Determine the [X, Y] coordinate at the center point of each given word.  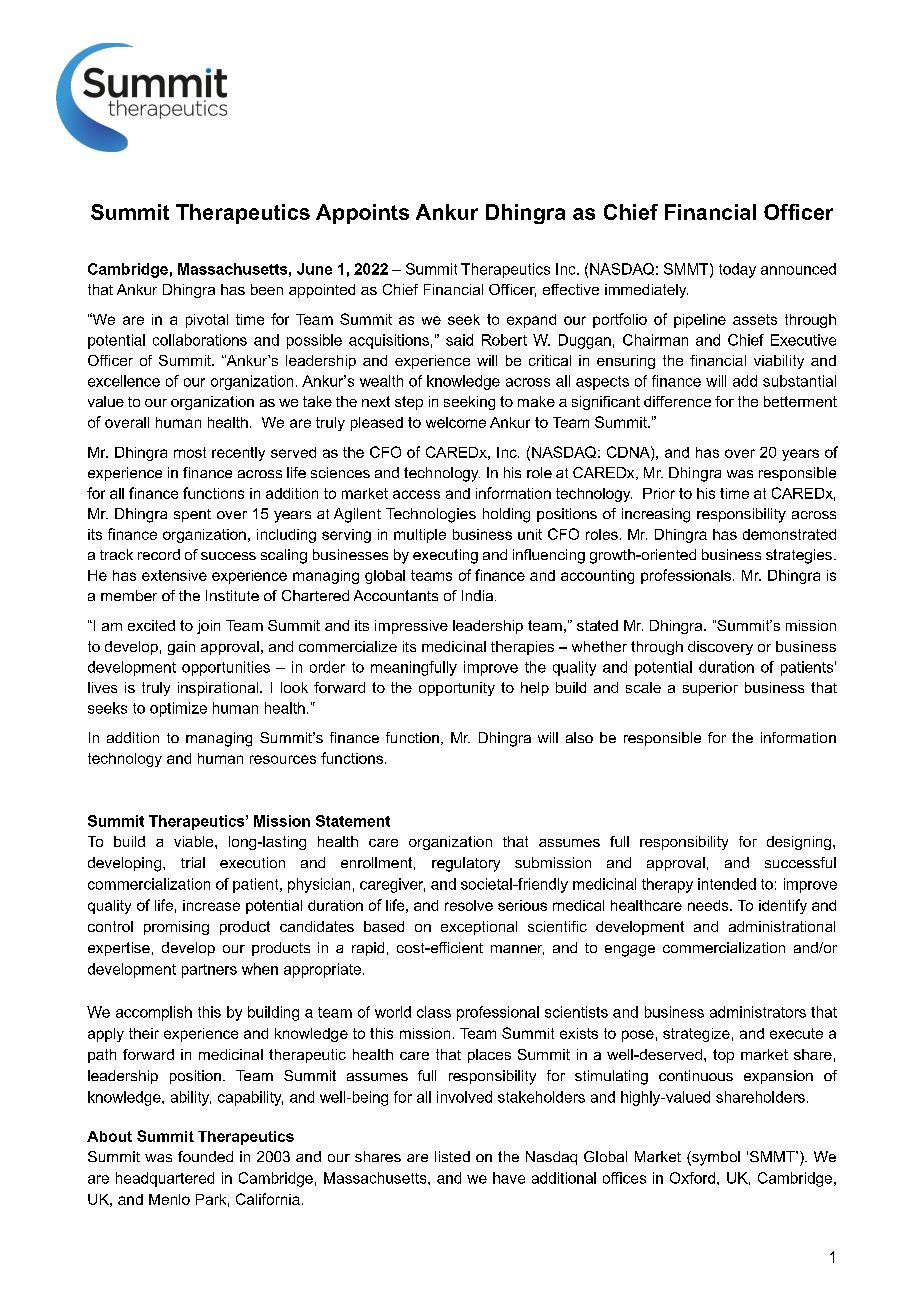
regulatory [466, 864]
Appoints [362, 214]
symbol [715, 1158]
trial [193, 862]
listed [452, 1156]
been [267, 289]
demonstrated [789, 534]
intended [727, 884]
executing [445, 556]
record [159, 554]
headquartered [165, 1179]
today [737, 270]
